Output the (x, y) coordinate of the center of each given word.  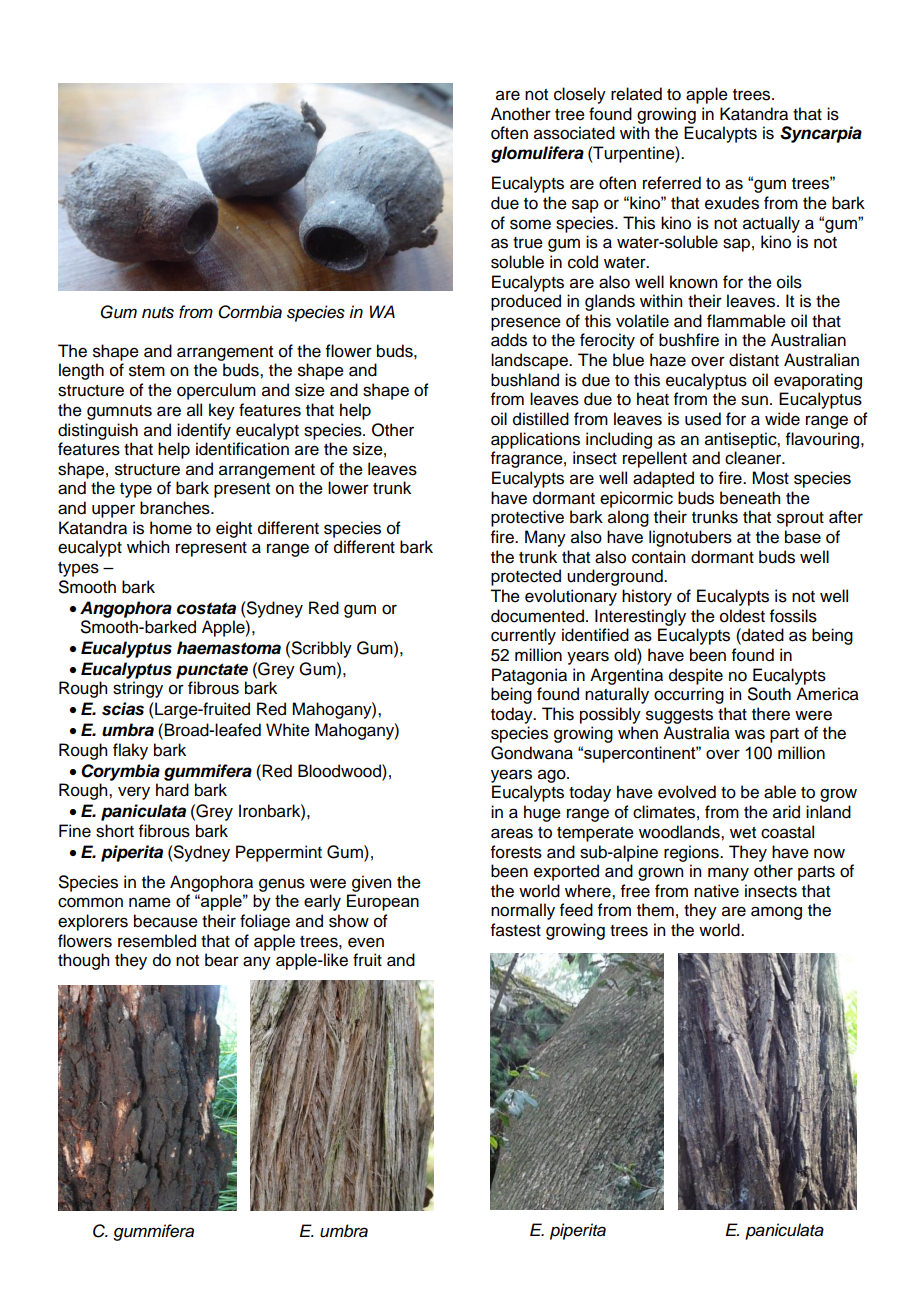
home (171, 528)
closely (580, 95)
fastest (516, 930)
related (636, 94)
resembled (157, 941)
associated (574, 133)
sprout (800, 519)
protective (527, 518)
